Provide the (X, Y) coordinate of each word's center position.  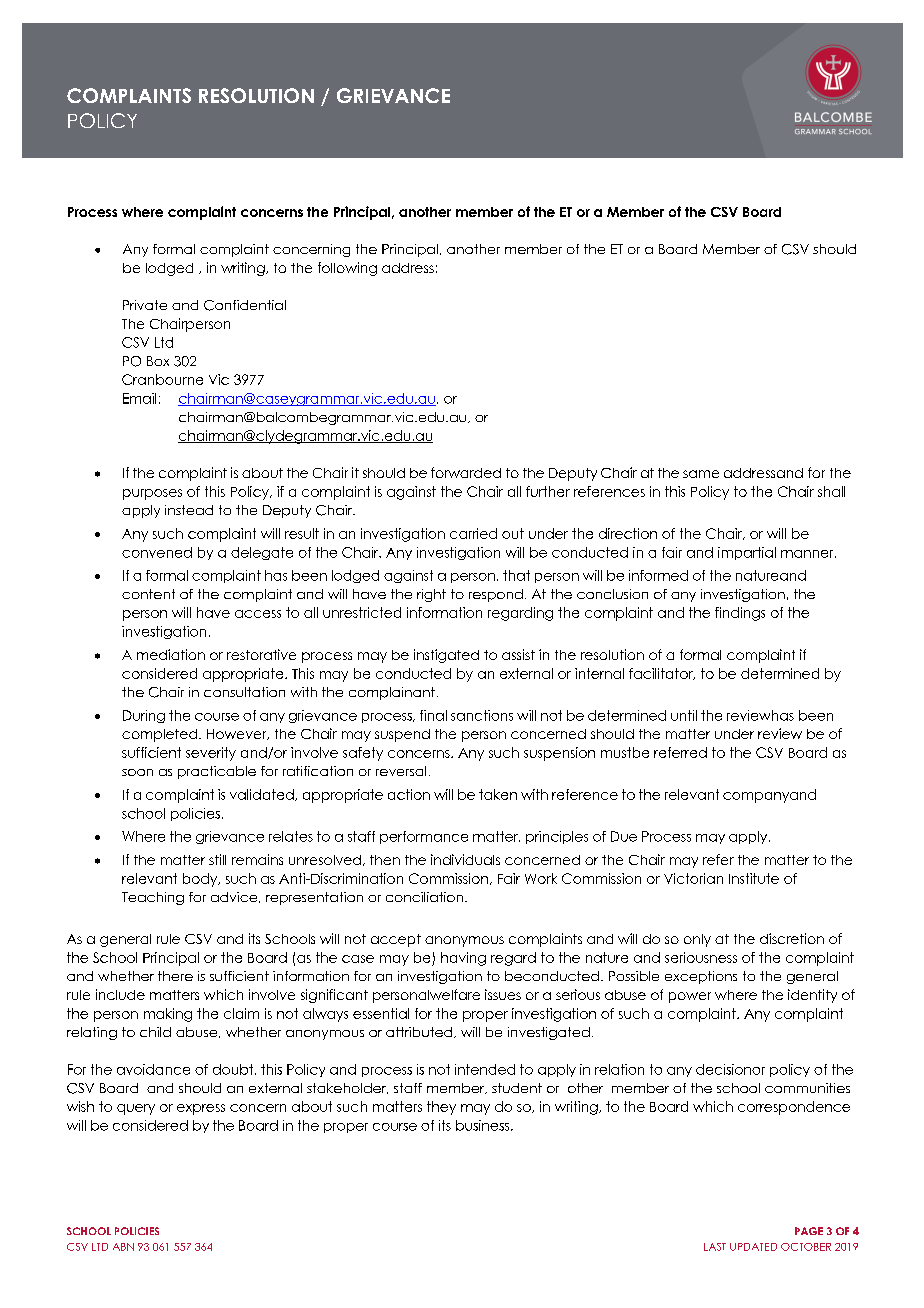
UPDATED (753, 1247)
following (347, 269)
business (484, 1125)
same (701, 474)
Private (145, 305)
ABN (123, 1247)
